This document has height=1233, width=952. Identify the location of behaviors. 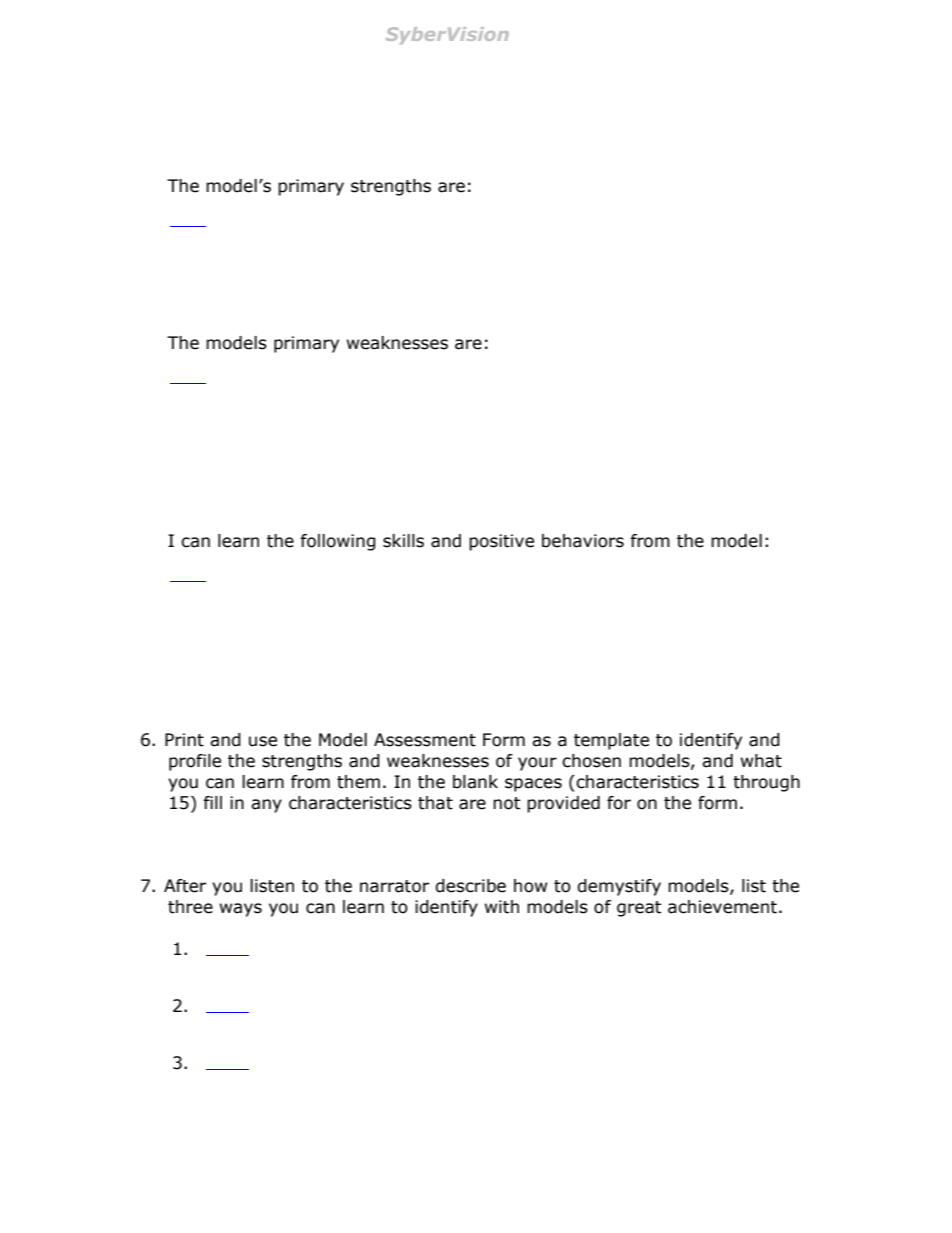
(583, 541).
